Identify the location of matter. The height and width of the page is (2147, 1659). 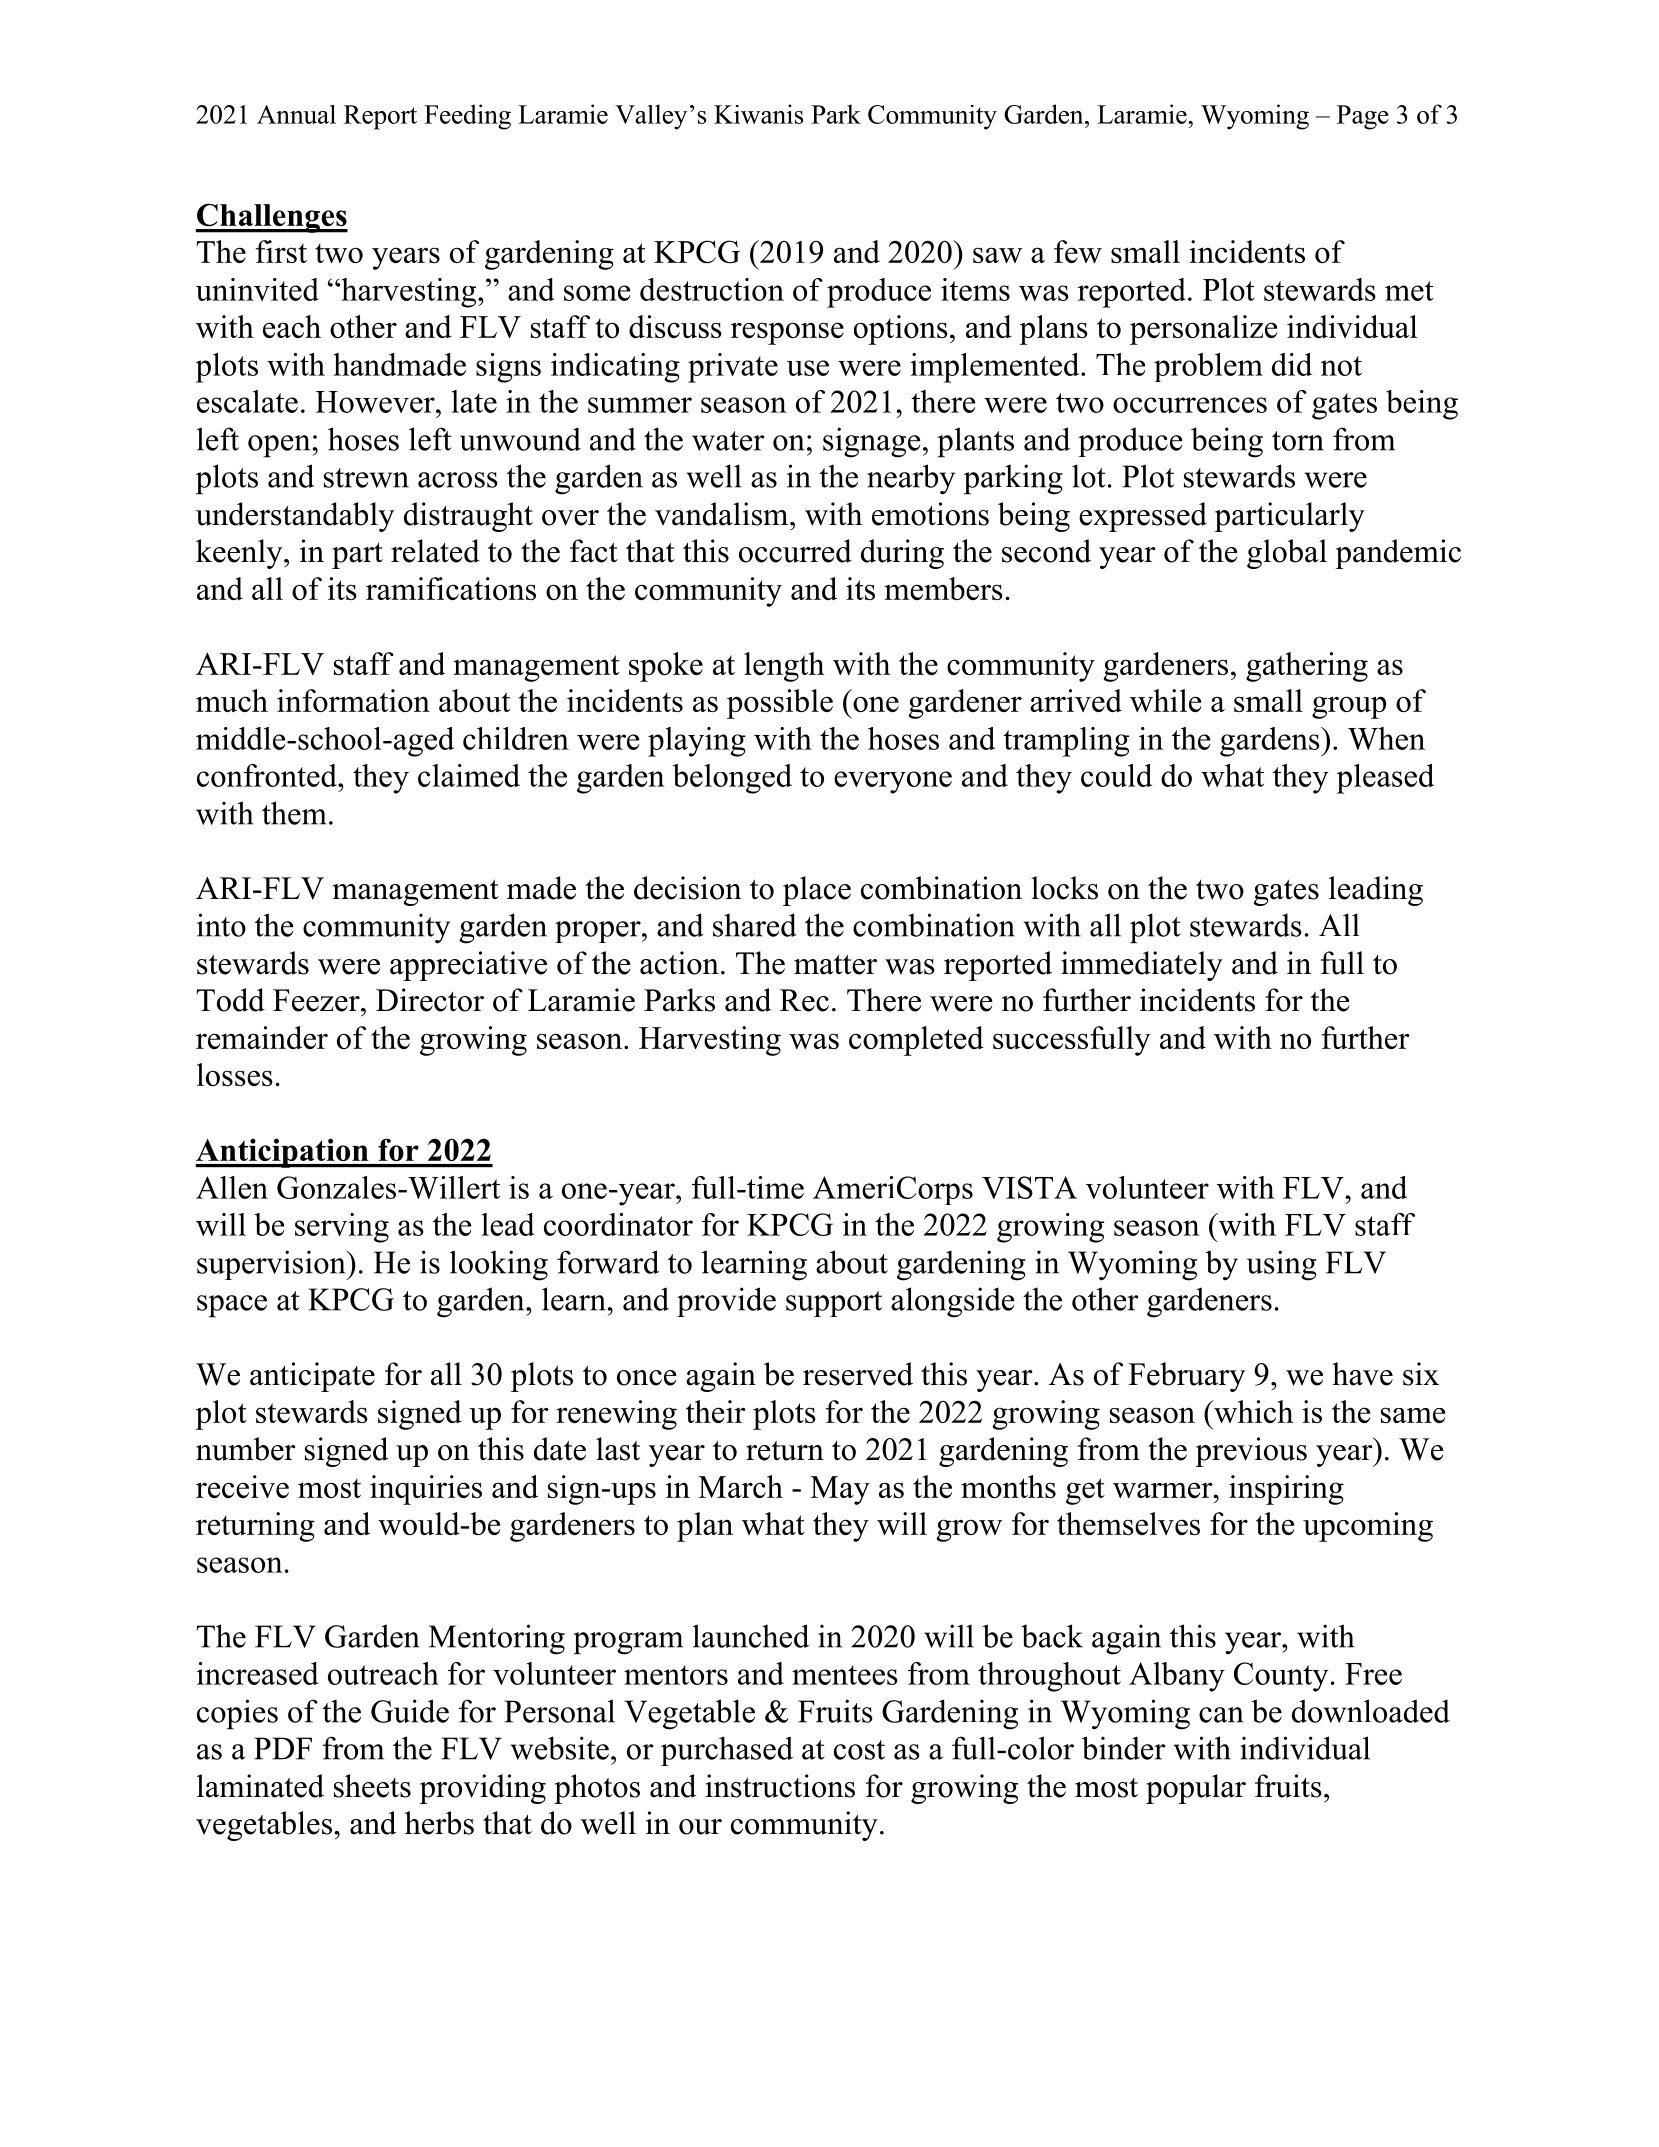
(835, 965).
